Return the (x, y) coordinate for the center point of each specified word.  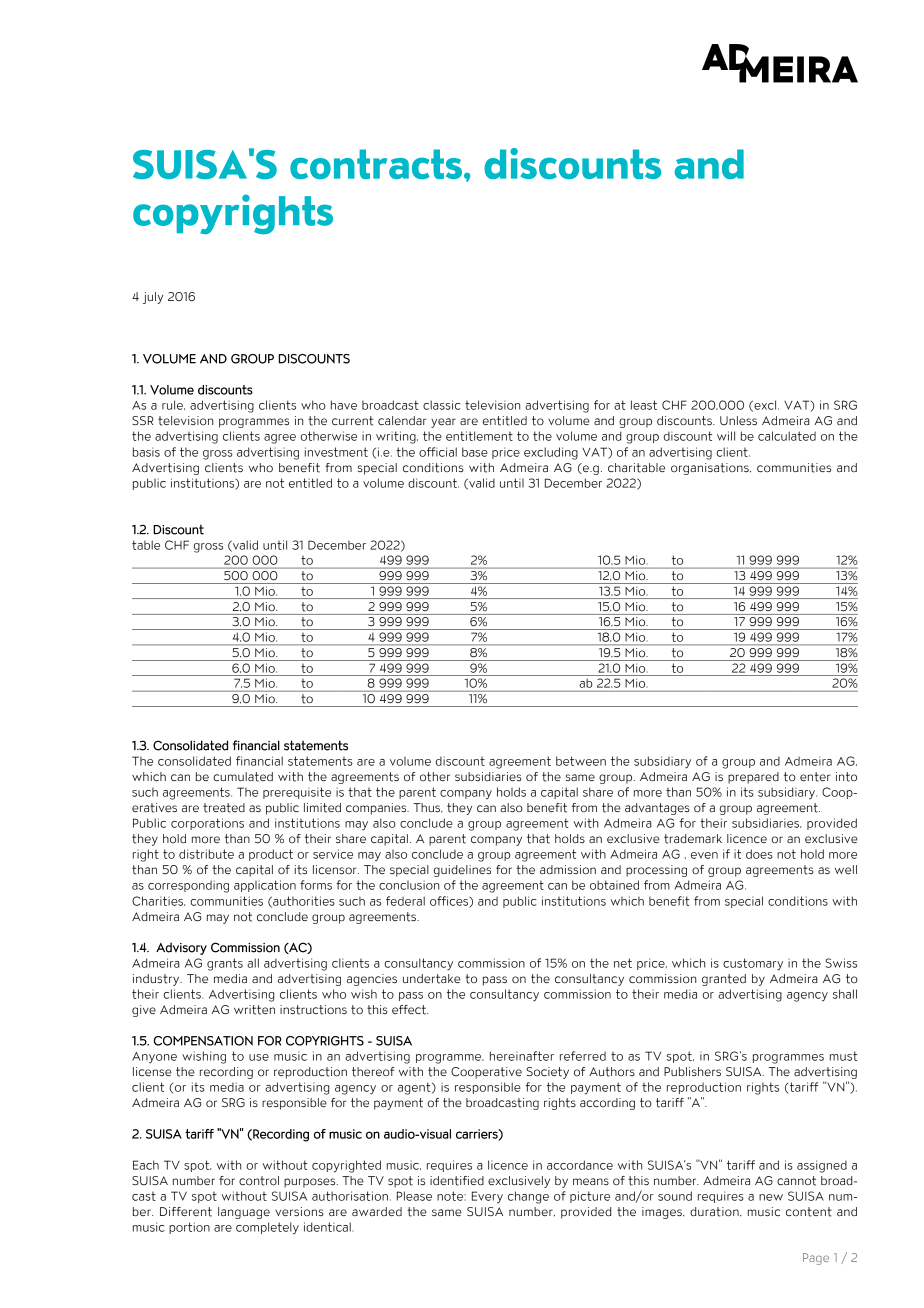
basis (146, 452)
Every (487, 1197)
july (153, 298)
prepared (753, 778)
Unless (738, 420)
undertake (432, 979)
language (244, 1213)
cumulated (243, 777)
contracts (377, 164)
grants (225, 964)
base (475, 452)
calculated (787, 436)
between (581, 761)
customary (753, 964)
